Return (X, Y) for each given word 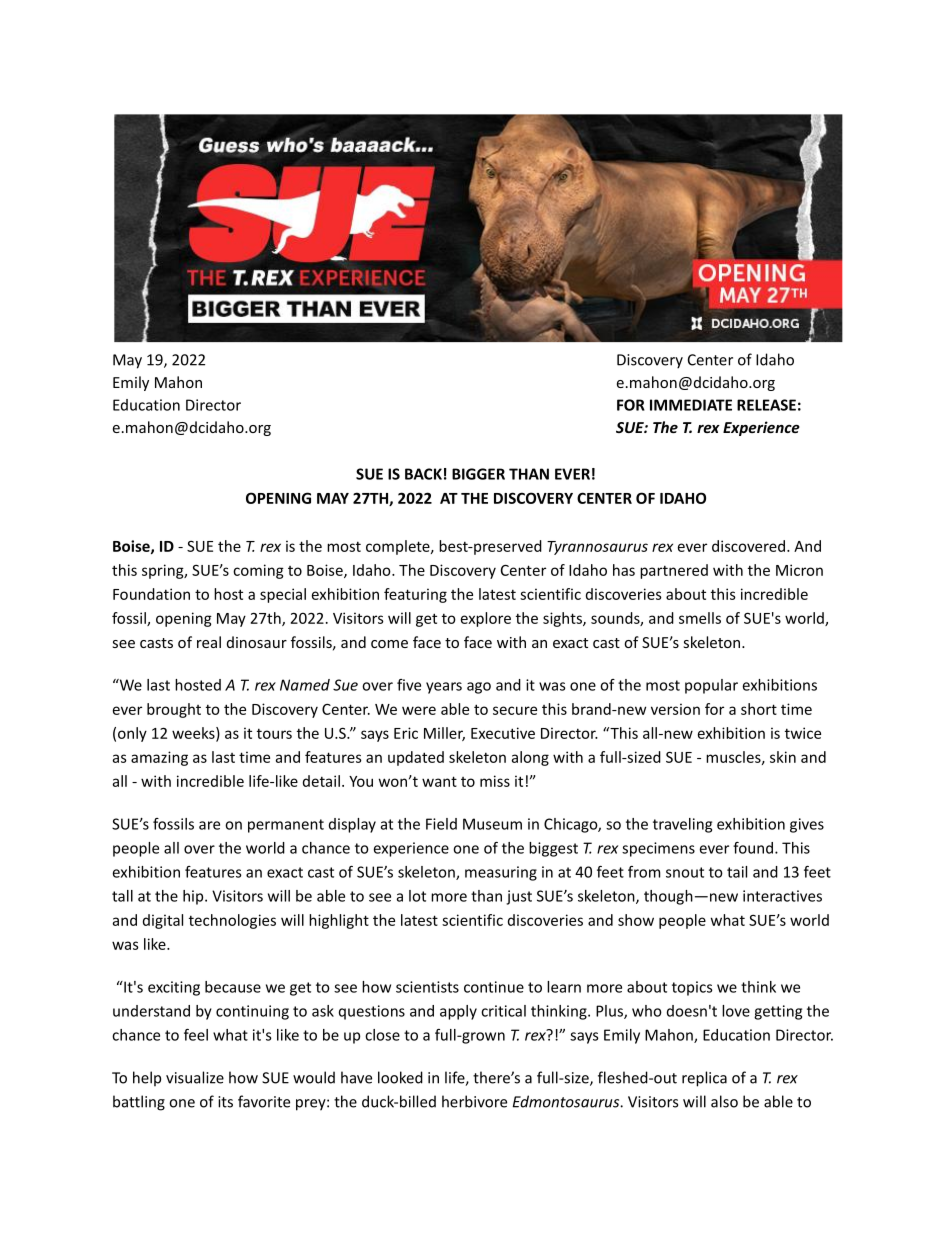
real (209, 642)
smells (700, 618)
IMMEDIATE (691, 405)
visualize (195, 1077)
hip (194, 897)
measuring (501, 873)
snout (685, 872)
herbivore (474, 1101)
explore (486, 619)
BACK (423, 474)
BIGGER (478, 474)
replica (704, 1079)
